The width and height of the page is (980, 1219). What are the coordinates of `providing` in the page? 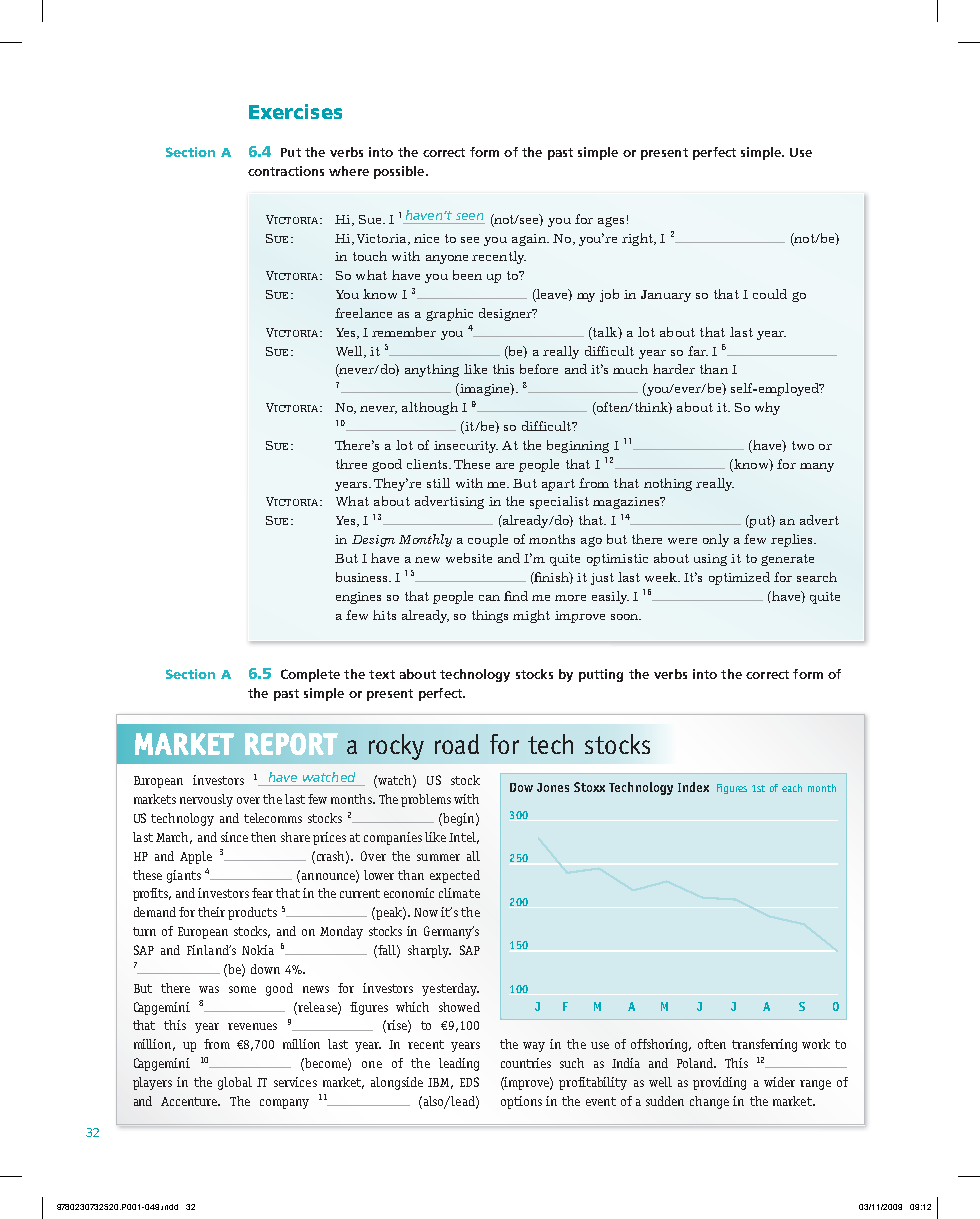 It's located at (719, 1083).
